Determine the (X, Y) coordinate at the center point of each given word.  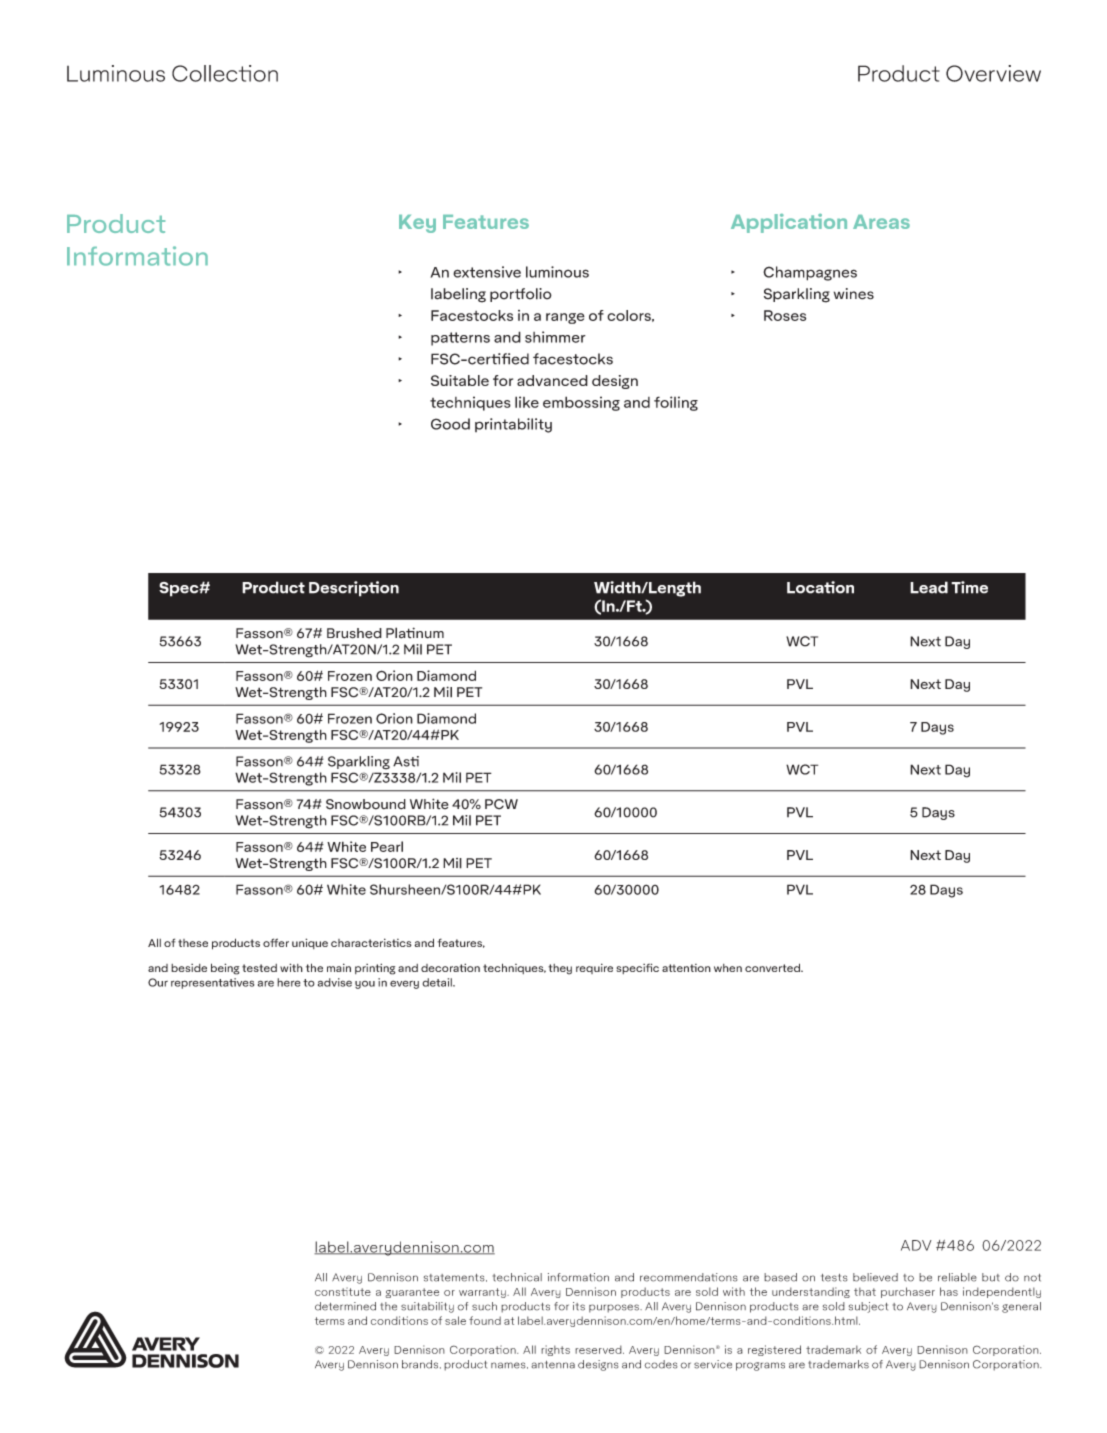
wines (854, 294)
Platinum (415, 633)
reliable (957, 1277)
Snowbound (366, 804)
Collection (225, 73)
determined (345, 1306)
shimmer (555, 337)
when (728, 968)
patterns (460, 339)
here (288, 982)
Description (354, 589)
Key (417, 224)
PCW (501, 804)
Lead (929, 587)
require (594, 968)
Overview (993, 73)
